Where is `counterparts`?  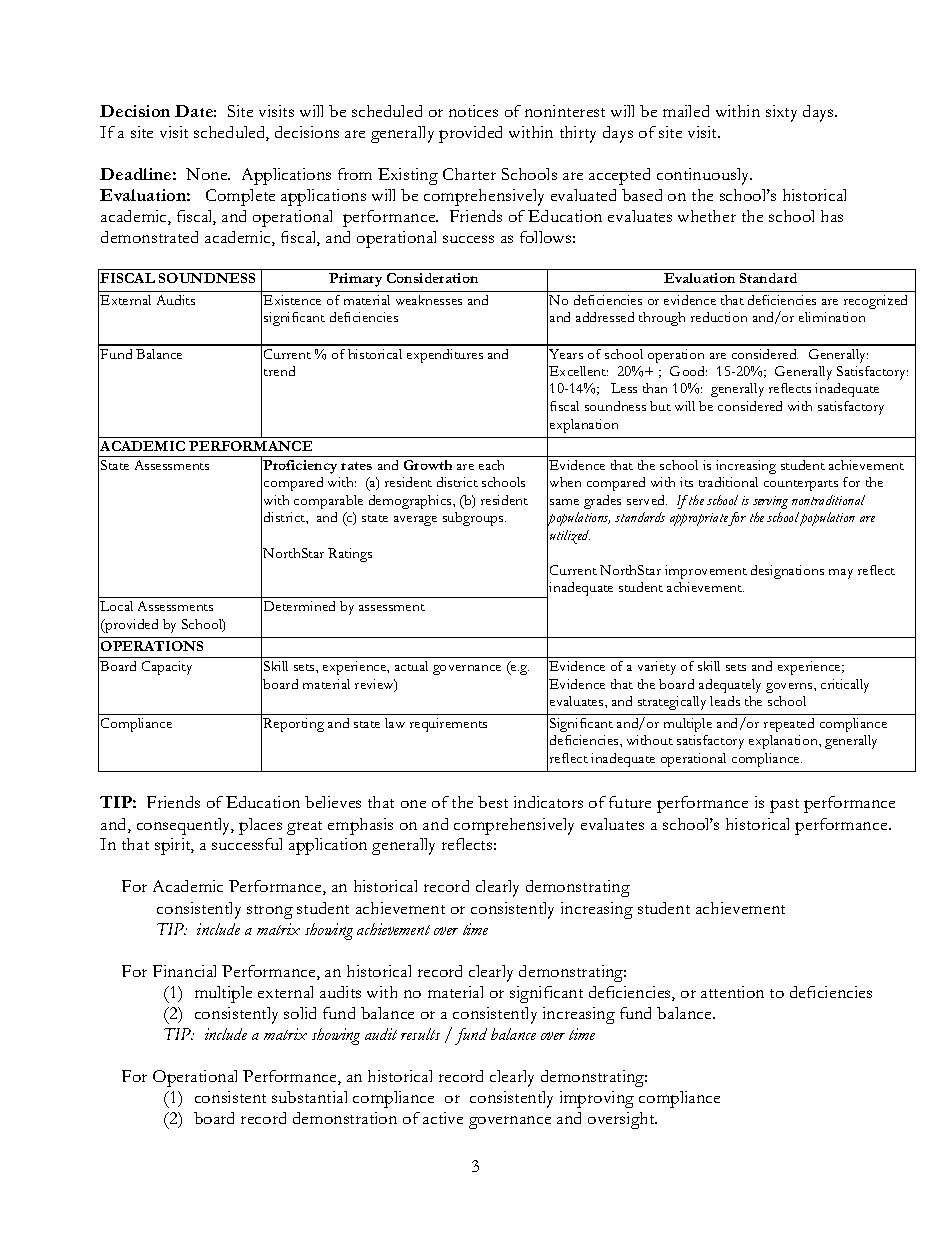
counterparts is located at coordinates (801, 485).
